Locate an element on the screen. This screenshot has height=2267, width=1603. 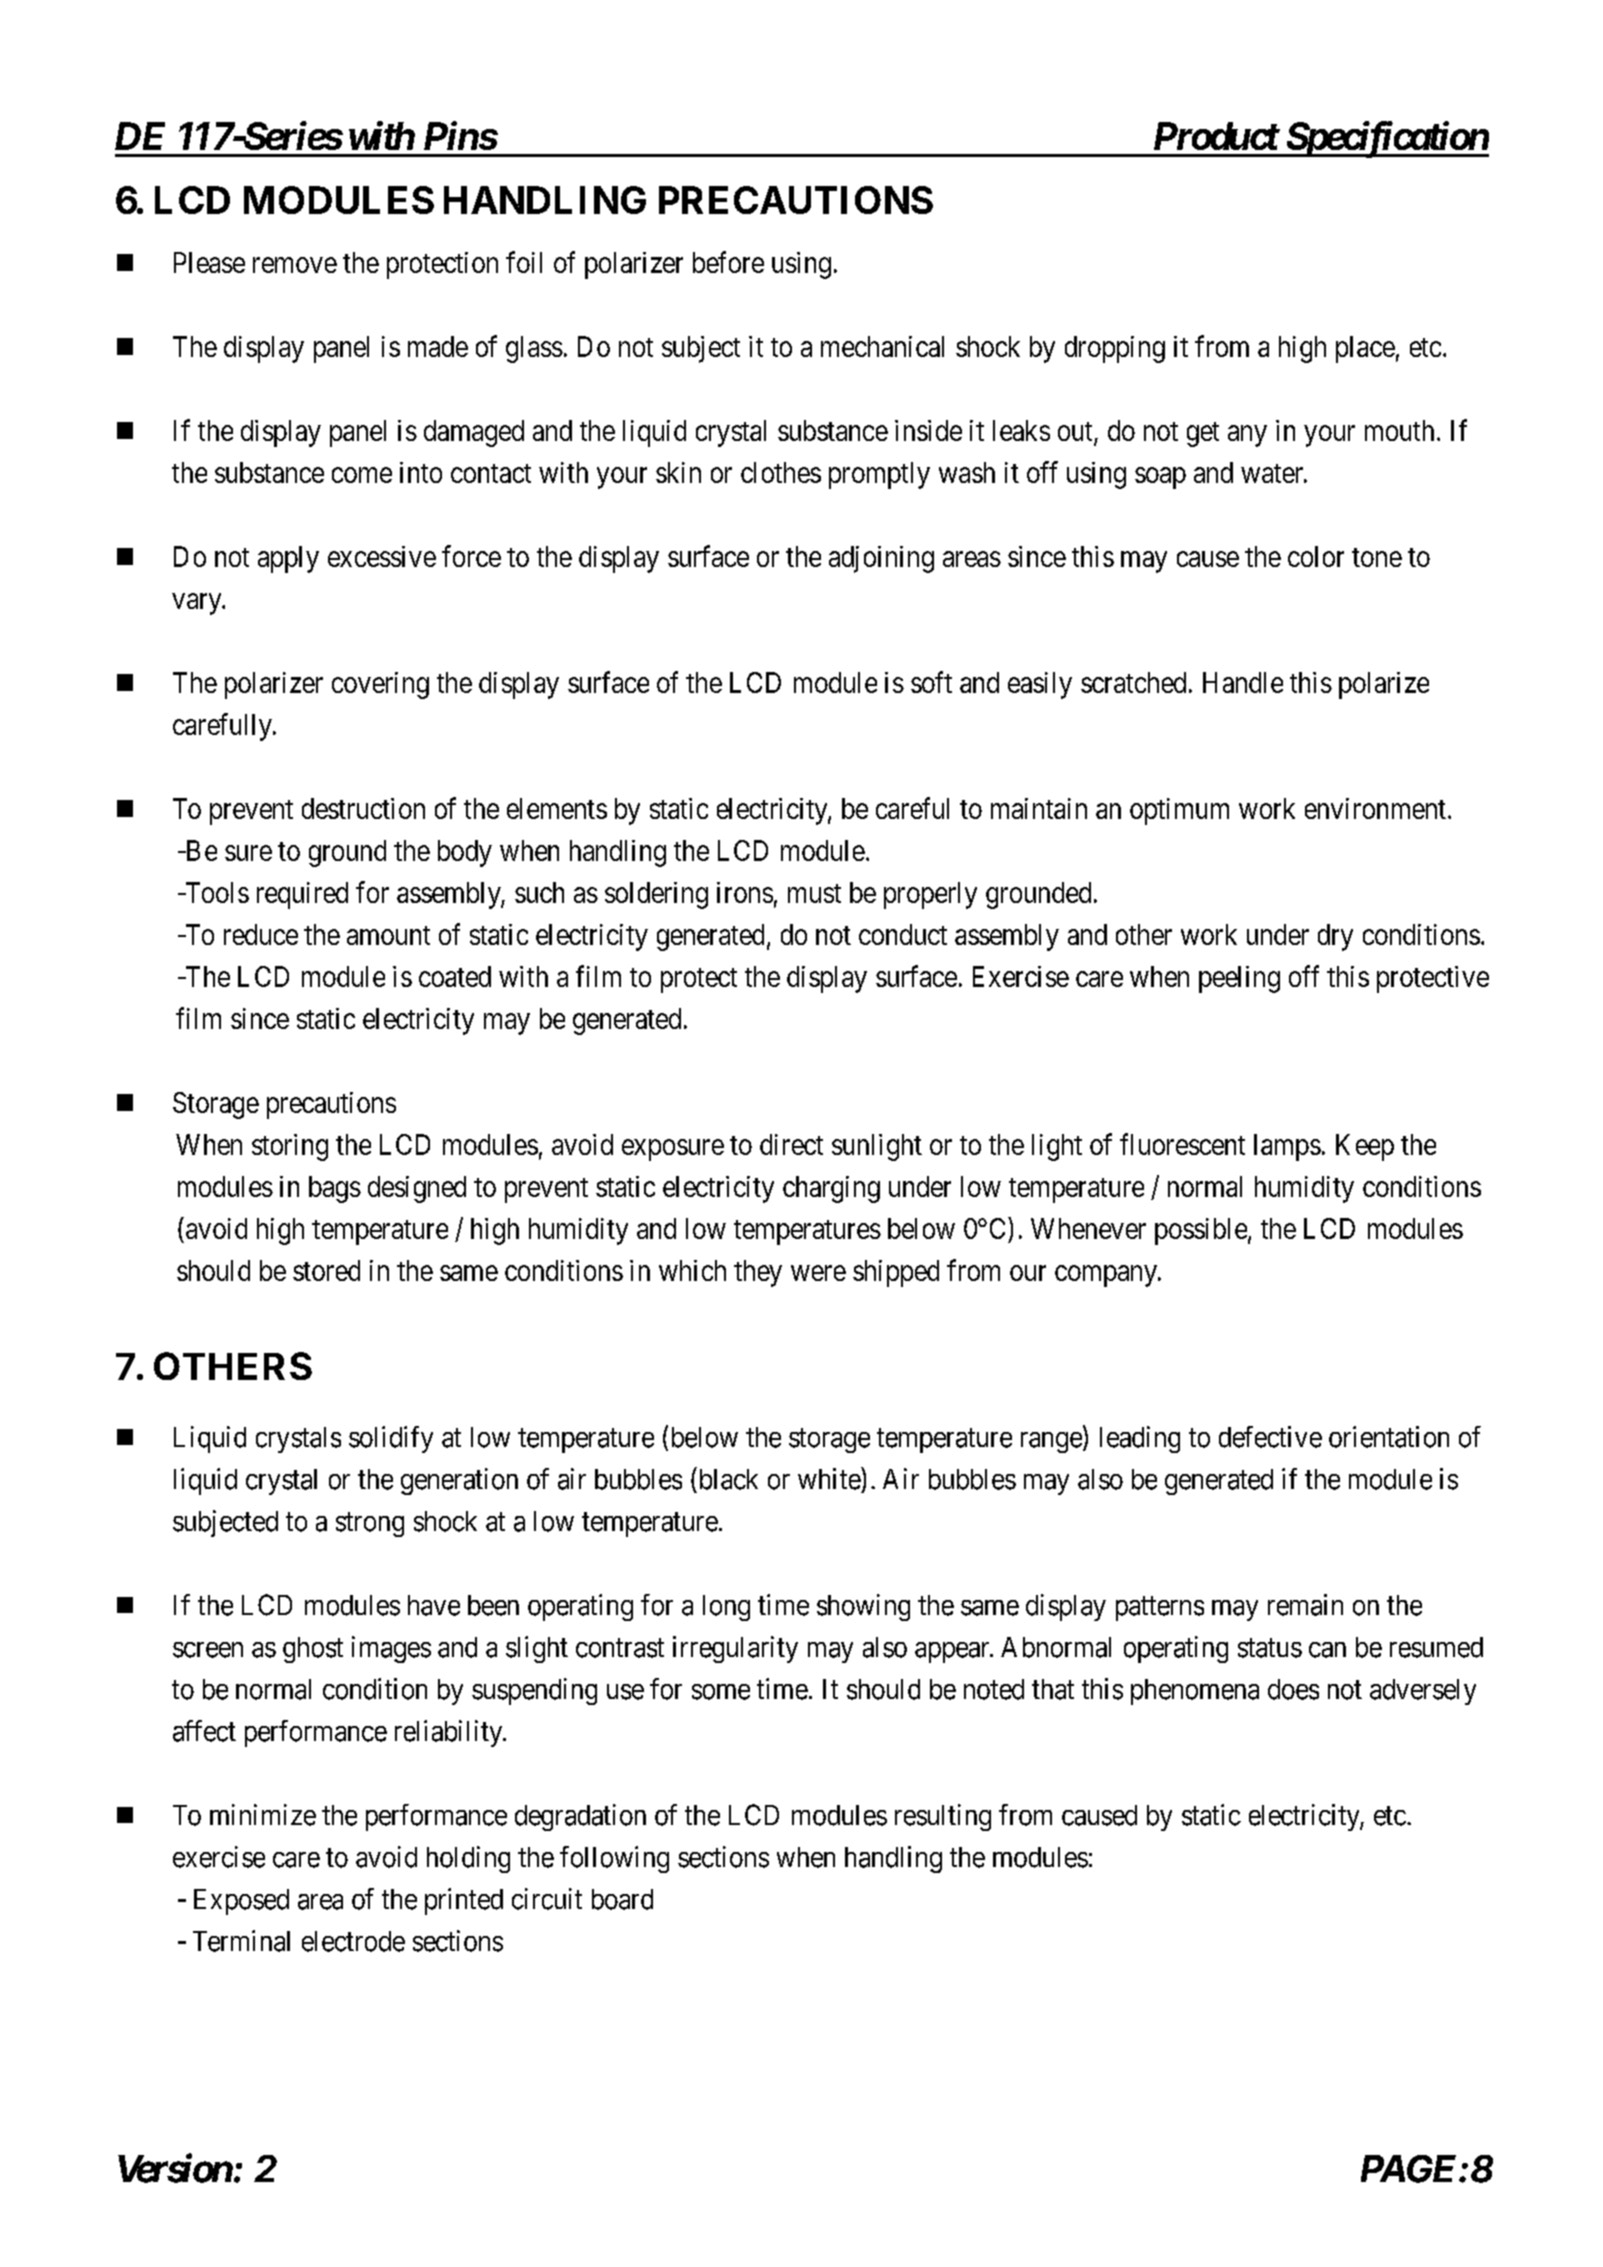
peeling is located at coordinates (1239, 979).
